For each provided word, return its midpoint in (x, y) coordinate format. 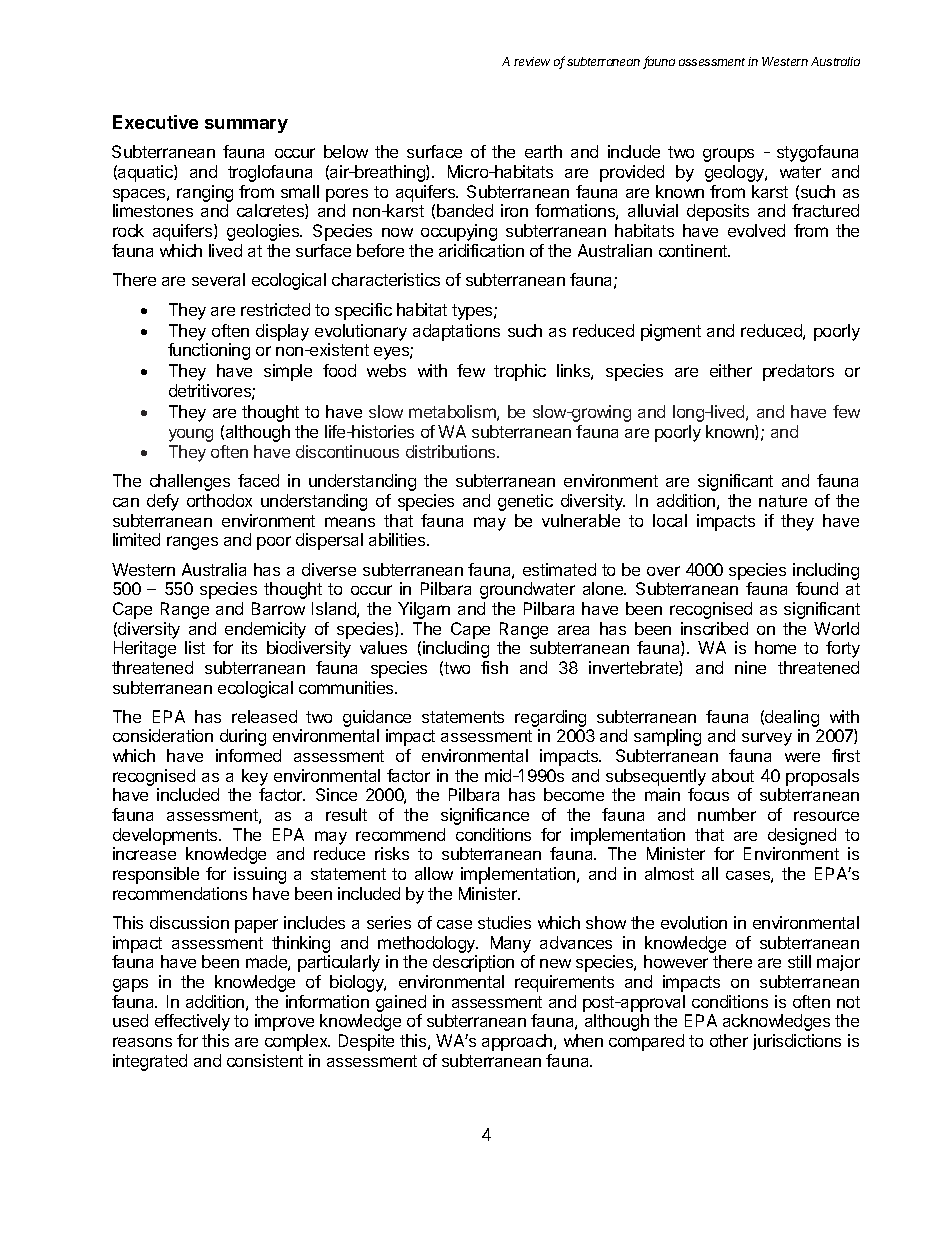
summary (246, 126)
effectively (192, 1022)
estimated (559, 569)
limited (136, 539)
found (817, 588)
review (532, 61)
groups (728, 155)
